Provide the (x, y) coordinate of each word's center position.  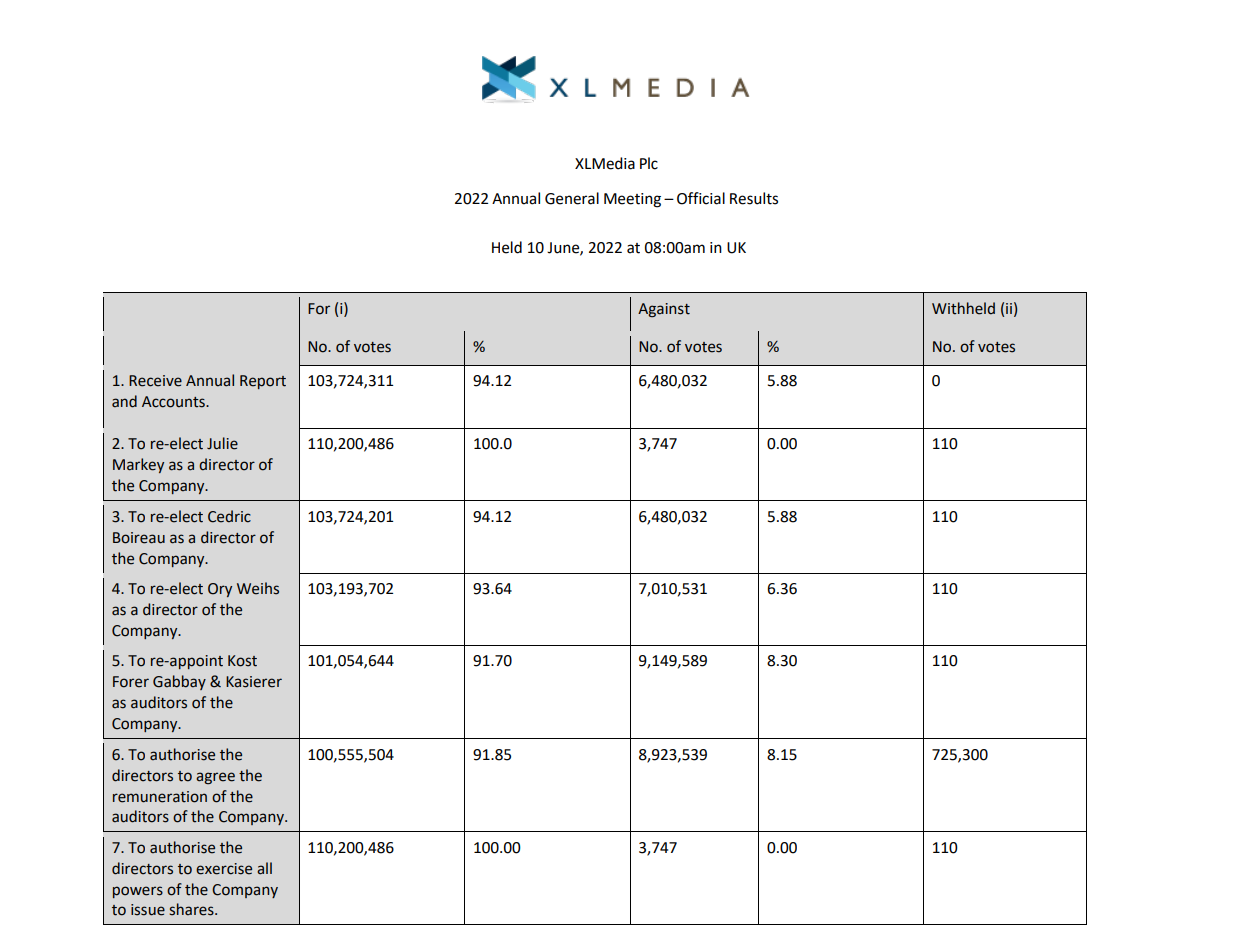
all (264, 868)
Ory (220, 590)
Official (701, 198)
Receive (155, 381)
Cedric (229, 516)
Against (664, 310)
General (572, 198)
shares (192, 909)
